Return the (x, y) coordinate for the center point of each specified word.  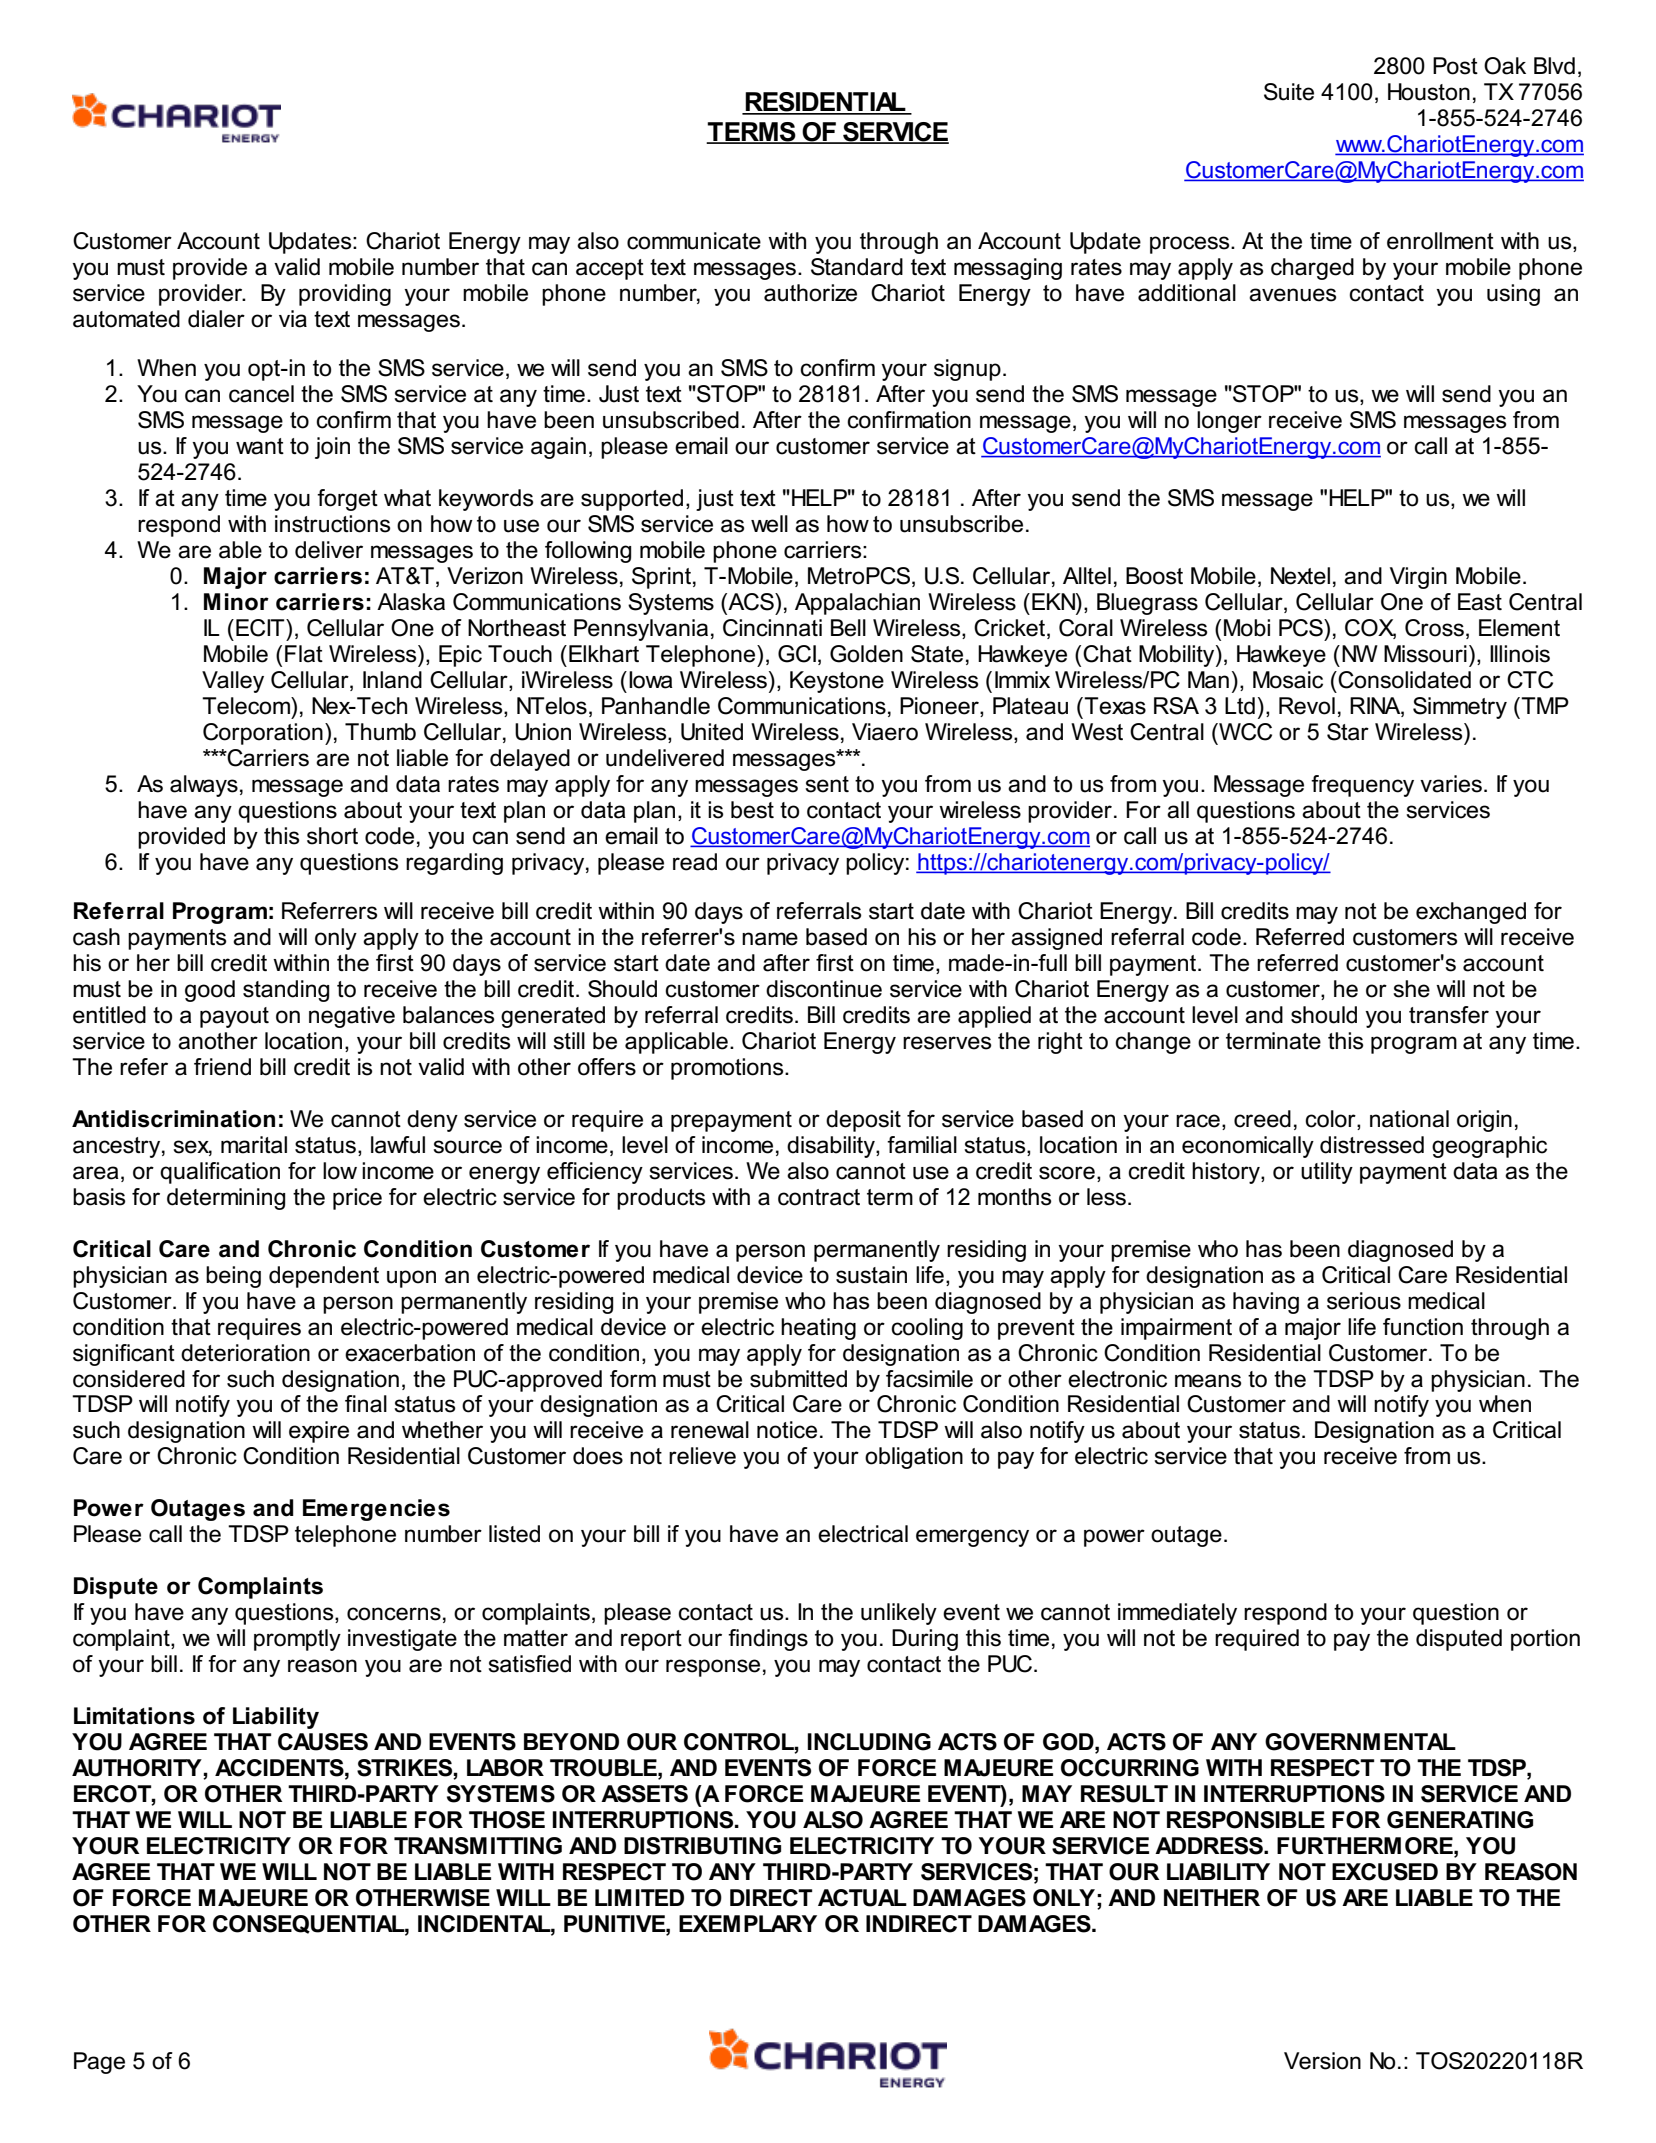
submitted (798, 1379)
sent (827, 784)
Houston (1429, 92)
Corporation (263, 734)
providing (345, 295)
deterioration (245, 1353)
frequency (1362, 786)
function (1423, 1327)
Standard (857, 267)
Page (99, 2063)
